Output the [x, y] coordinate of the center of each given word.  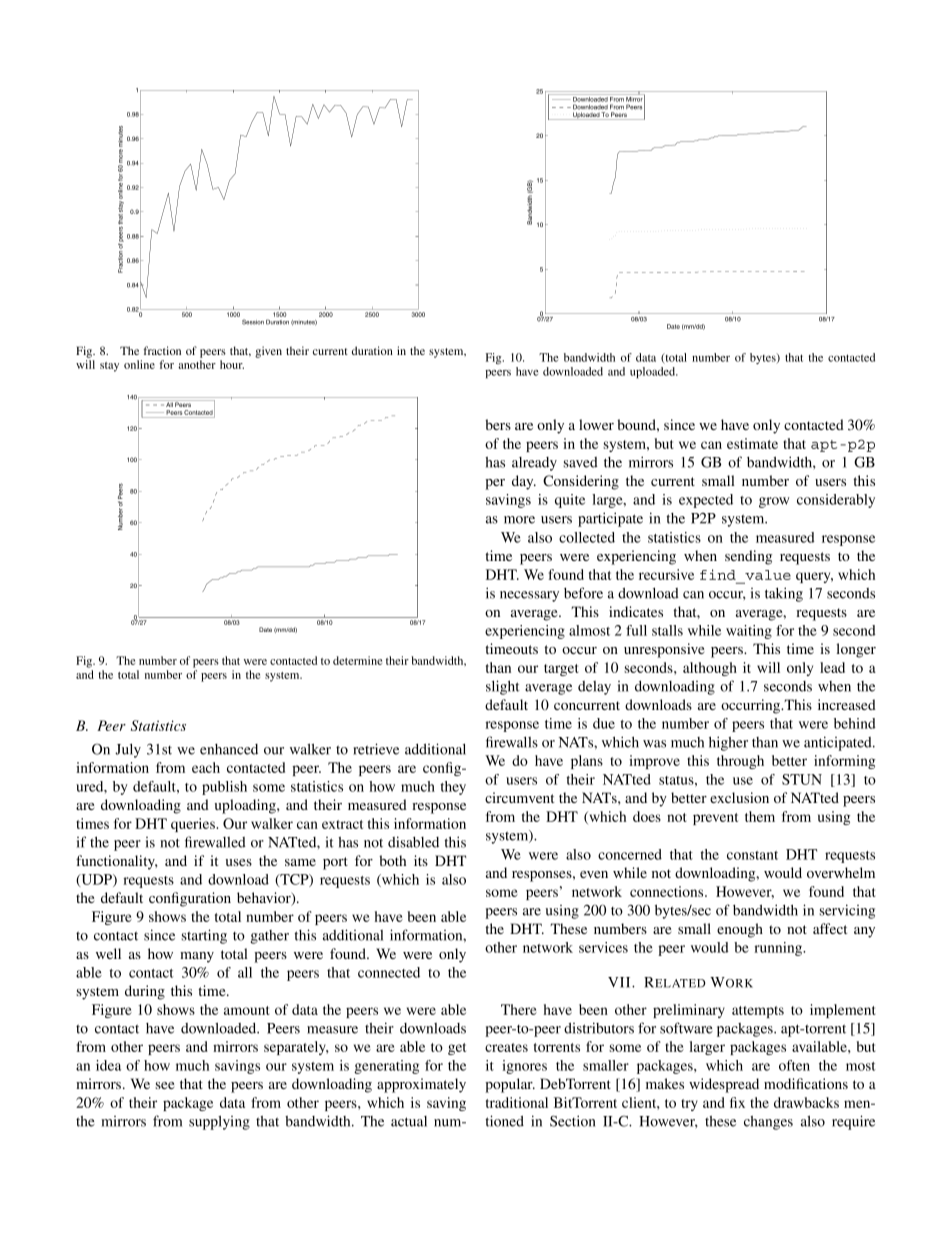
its [421, 860]
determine [357, 660]
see [164, 1085]
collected [587, 537]
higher [728, 743]
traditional [517, 1102]
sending [748, 557]
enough [740, 930]
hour [232, 364]
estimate [752, 443]
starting [204, 936]
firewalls [512, 742]
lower [596, 424]
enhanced [229, 749]
